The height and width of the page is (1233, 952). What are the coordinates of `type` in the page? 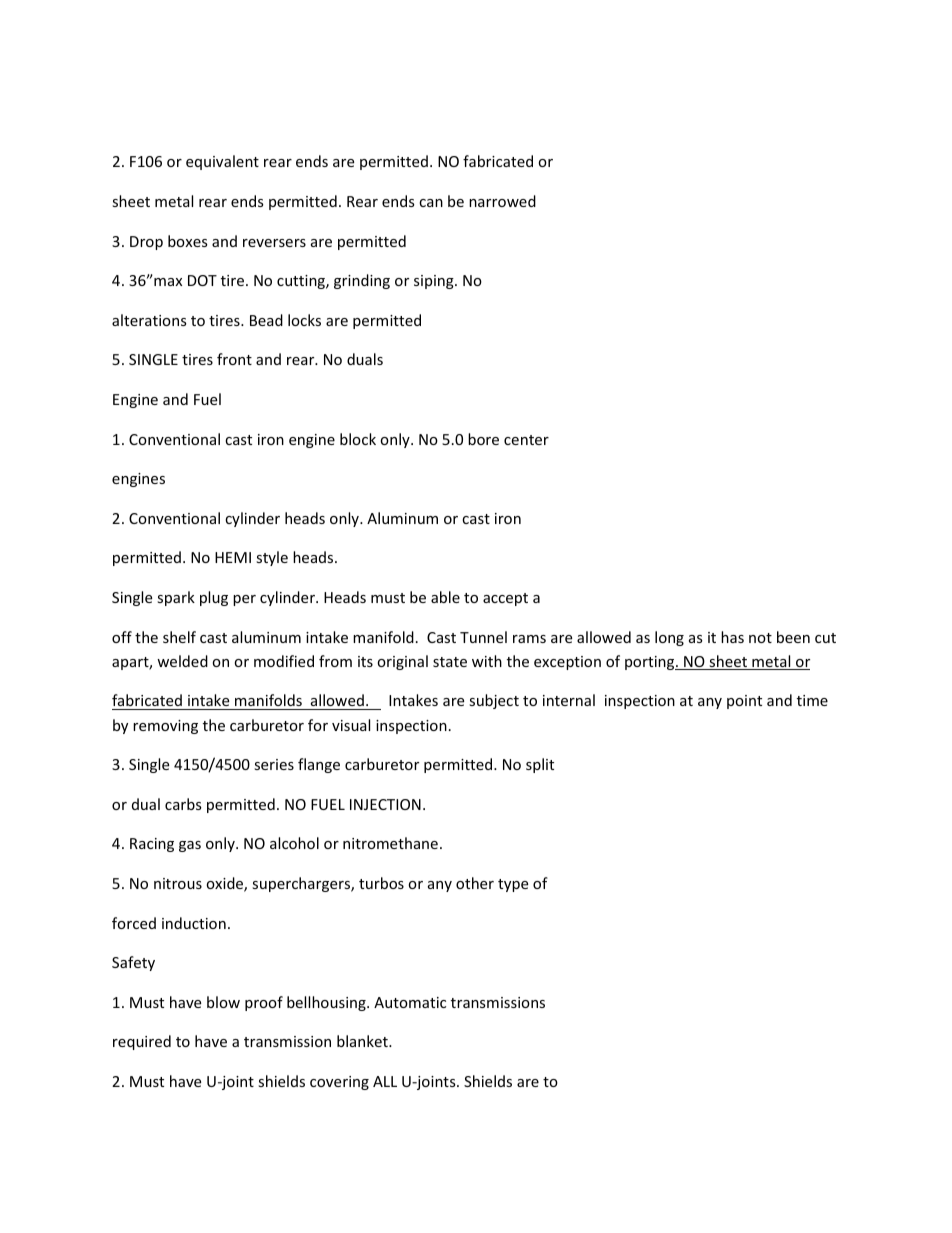 It's located at (513, 885).
